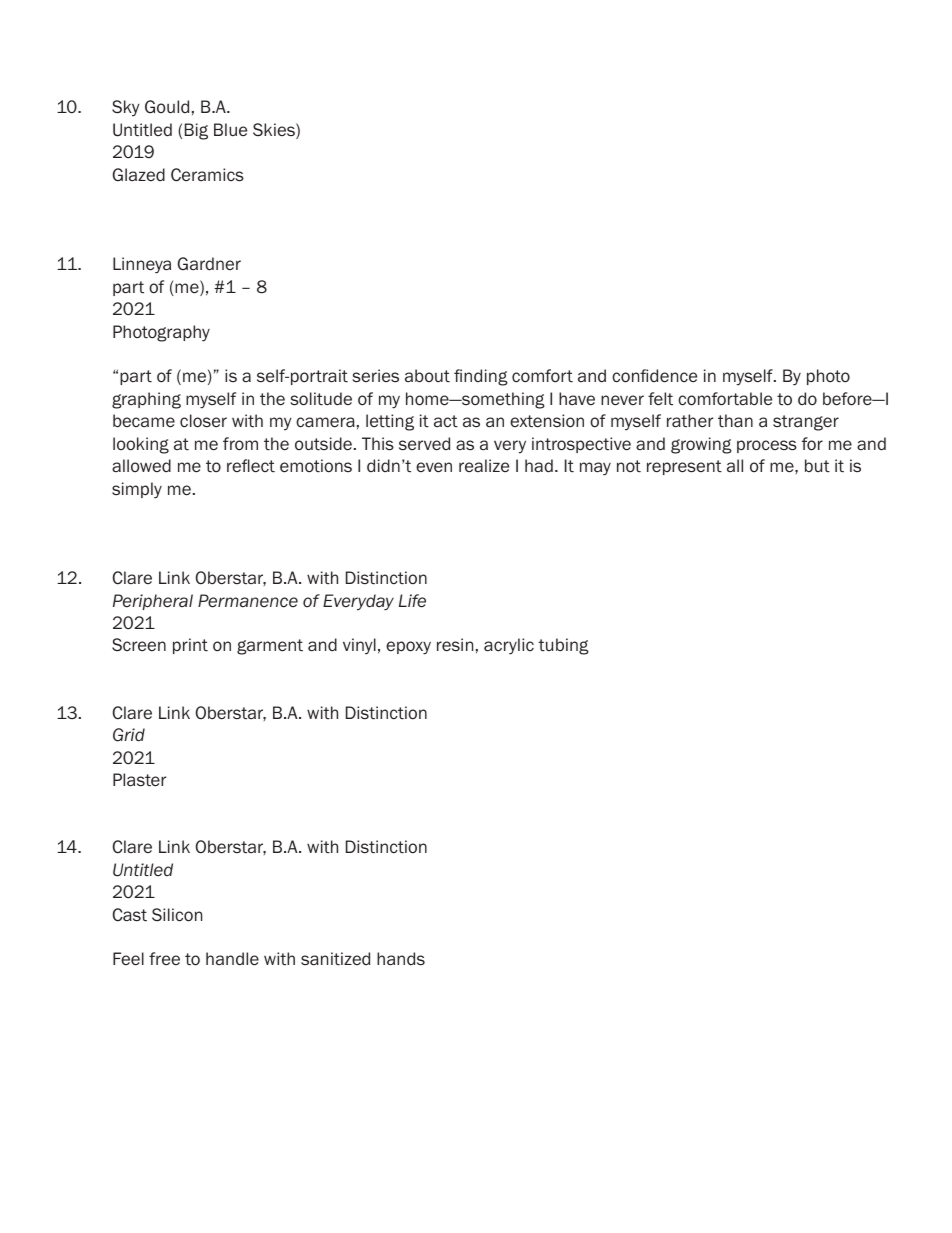 This image has width=952, height=1233. Describe the element at coordinates (735, 421) in the image. I see `than` at that location.
